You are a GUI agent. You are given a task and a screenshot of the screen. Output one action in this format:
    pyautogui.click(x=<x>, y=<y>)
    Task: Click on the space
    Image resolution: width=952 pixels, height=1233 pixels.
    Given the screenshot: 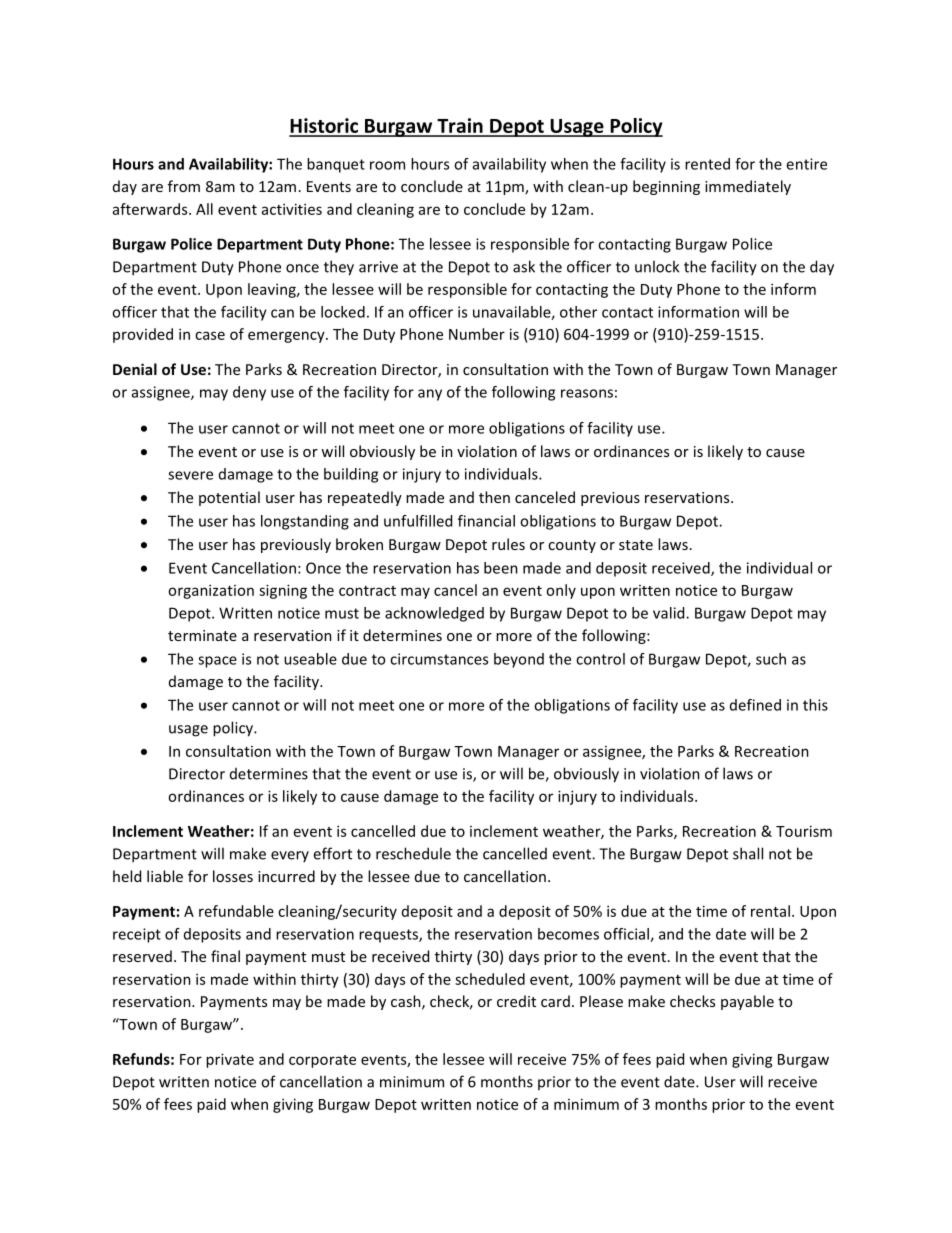 What is the action you would take?
    pyautogui.click(x=217, y=662)
